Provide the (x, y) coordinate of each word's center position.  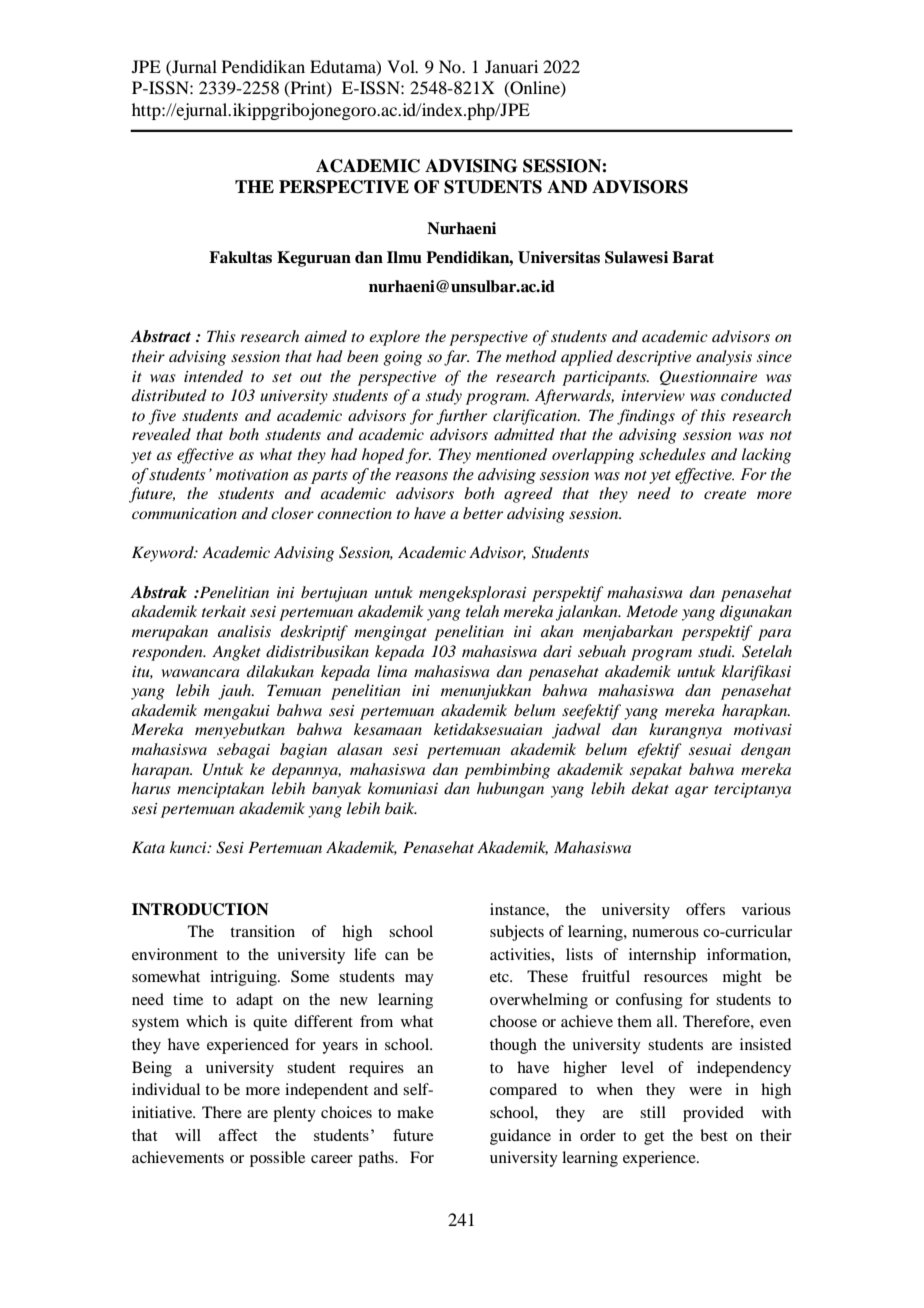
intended (213, 376)
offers (705, 909)
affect (238, 1135)
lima (392, 671)
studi (716, 651)
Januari (511, 66)
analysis (724, 358)
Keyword (164, 554)
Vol (402, 66)
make (415, 1112)
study (444, 397)
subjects (517, 933)
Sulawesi (636, 257)
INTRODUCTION (200, 909)
